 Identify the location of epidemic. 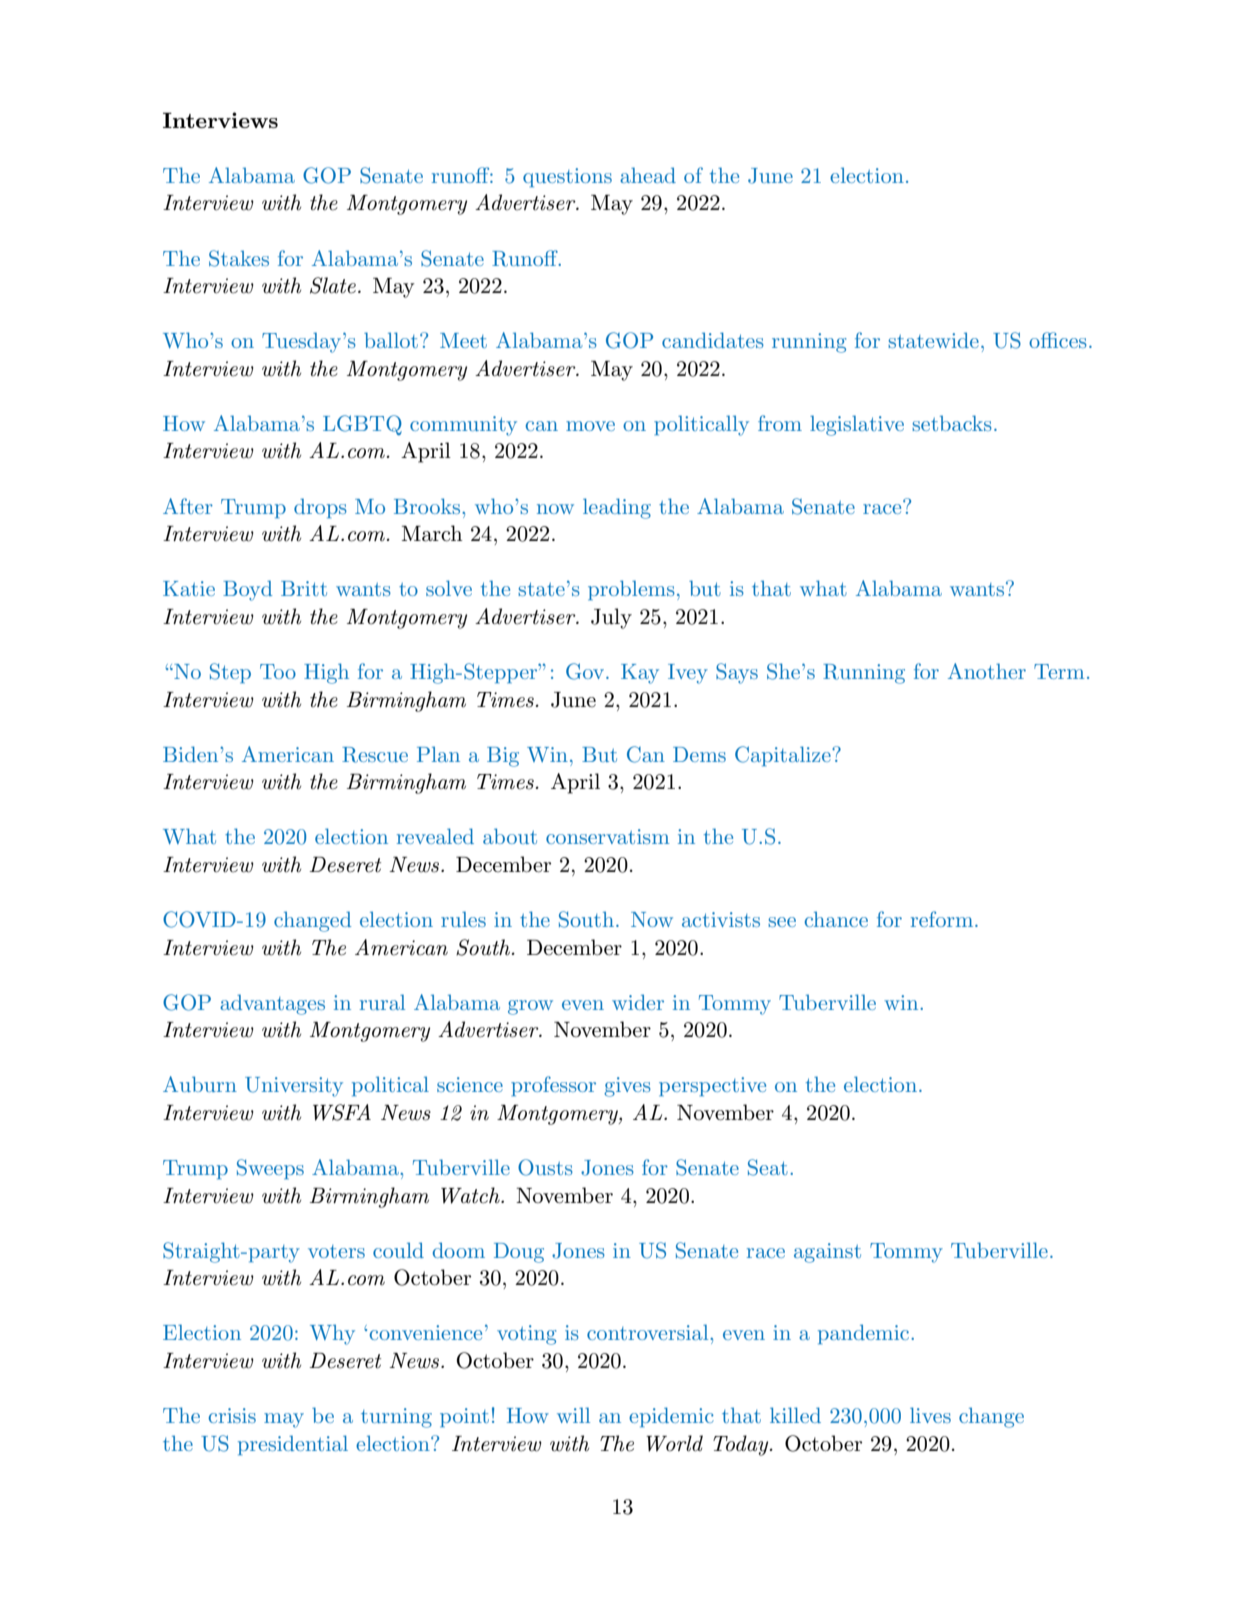
(671, 1417).
